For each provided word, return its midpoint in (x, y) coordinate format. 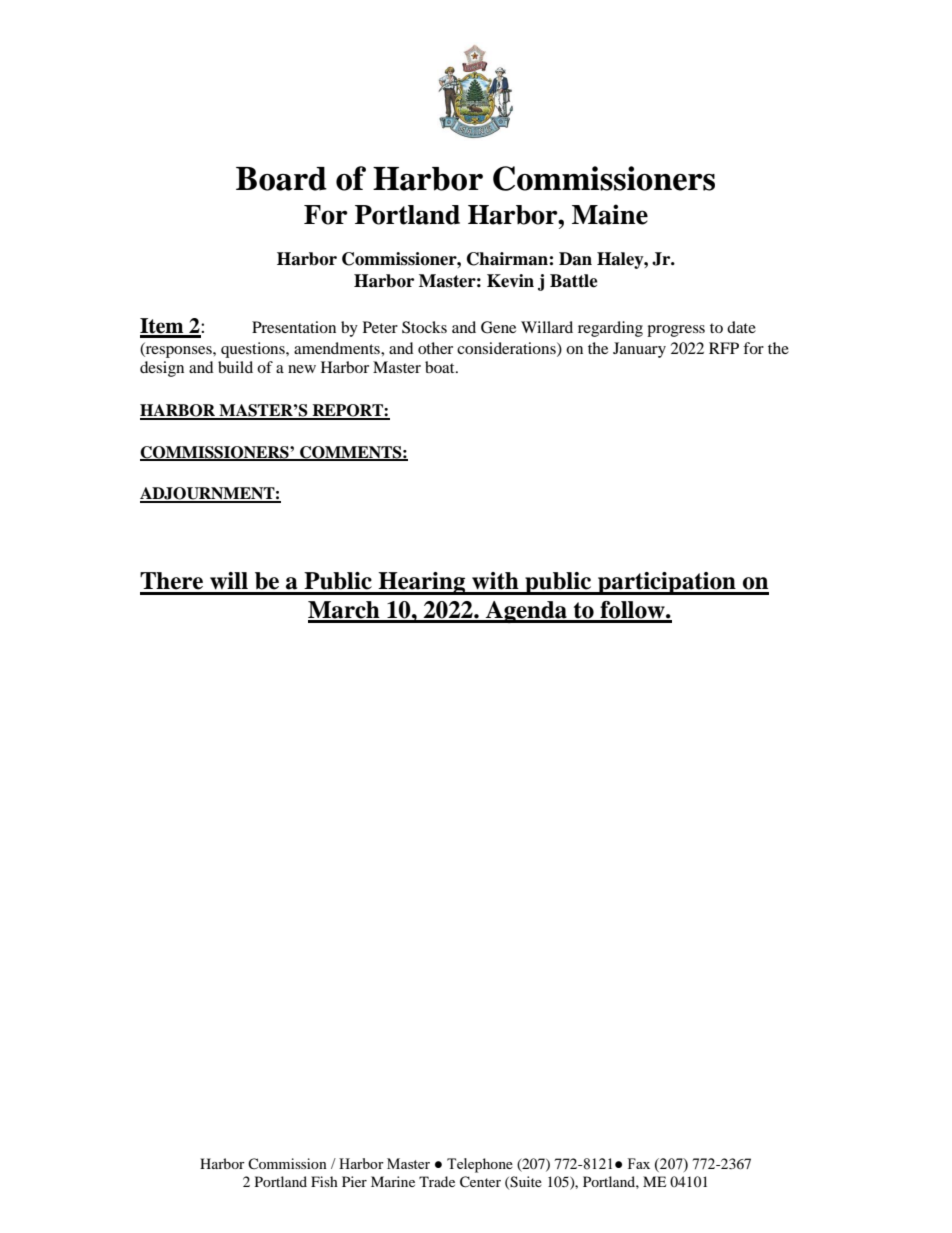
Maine (610, 214)
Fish (324, 1181)
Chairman (508, 259)
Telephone (480, 1165)
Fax (639, 1163)
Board (281, 179)
